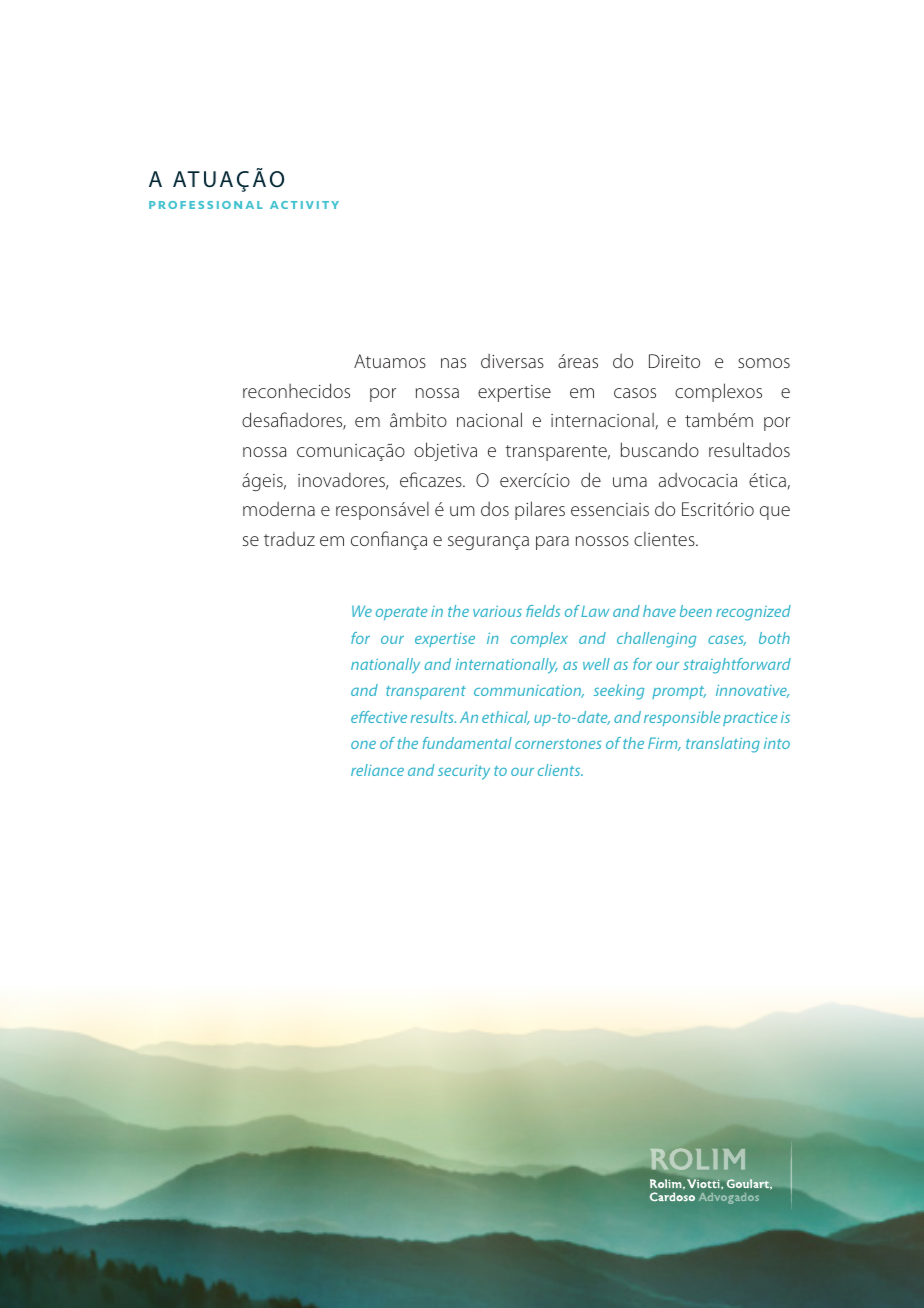 Image resolution: width=924 pixels, height=1308 pixels. What do you see at coordinates (467, 743) in the screenshot?
I see `fundamental` at bounding box center [467, 743].
